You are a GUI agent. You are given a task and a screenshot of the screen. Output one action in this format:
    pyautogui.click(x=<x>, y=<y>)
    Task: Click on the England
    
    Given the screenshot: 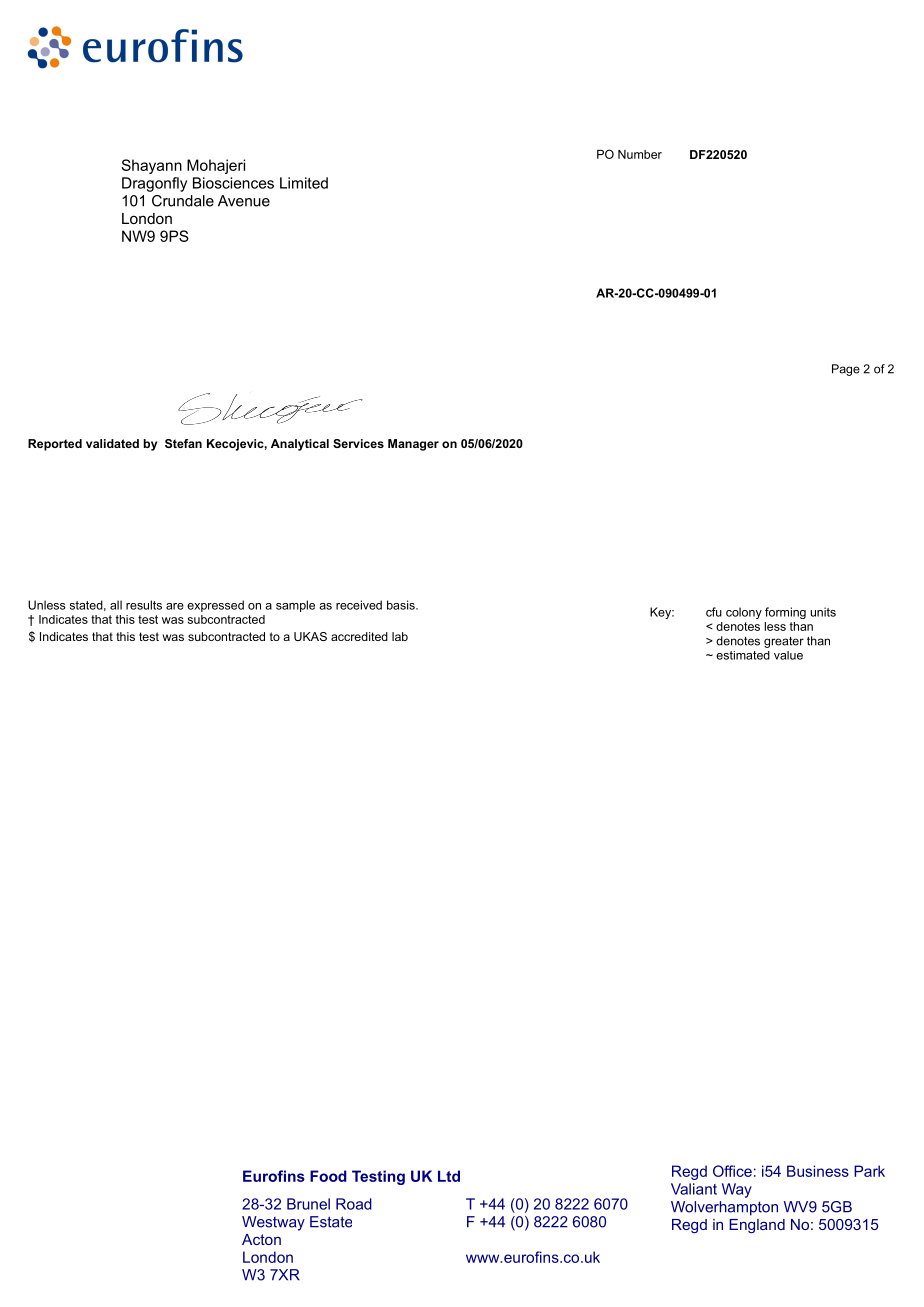 What is the action you would take?
    pyautogui.click(x=757, y=1226)
